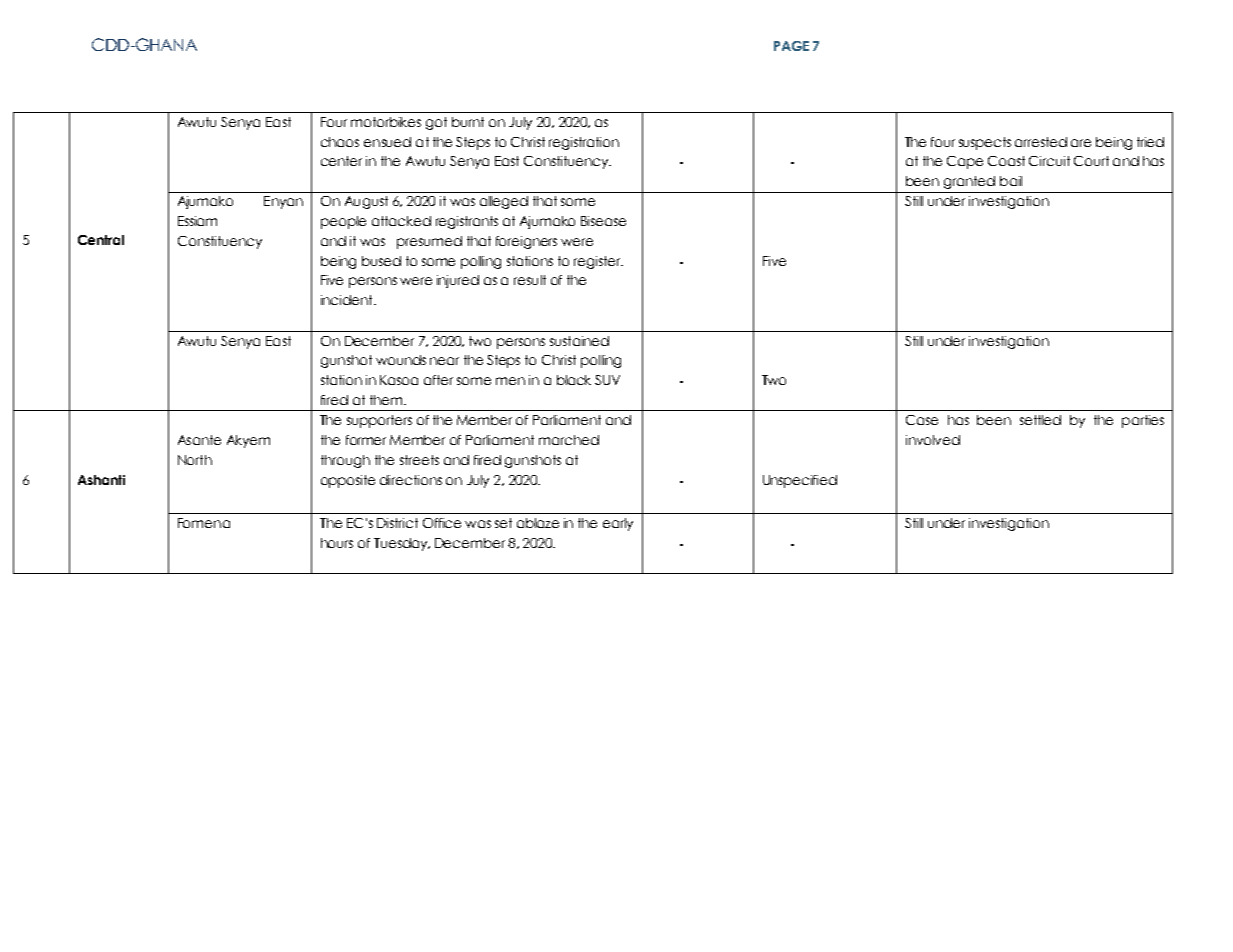 The width and height of the document is (1233, 952). What do you see at coordinates (504, 202) in the document?
I see `alleged` at bounding box center [504, 202].
